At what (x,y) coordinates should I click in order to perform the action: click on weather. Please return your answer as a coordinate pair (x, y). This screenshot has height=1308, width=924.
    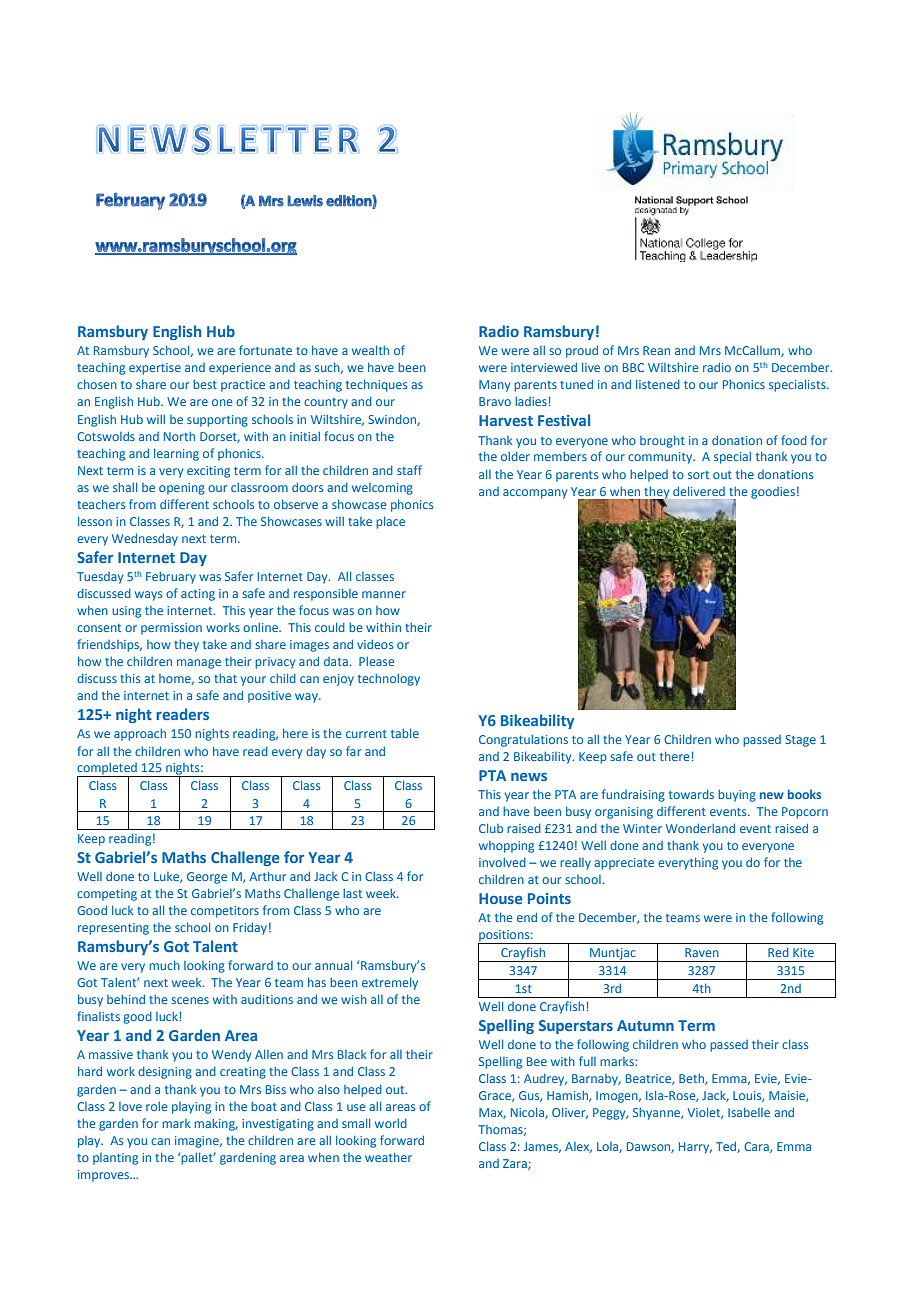
    Looking at the image, I should click on (388, 1157).
